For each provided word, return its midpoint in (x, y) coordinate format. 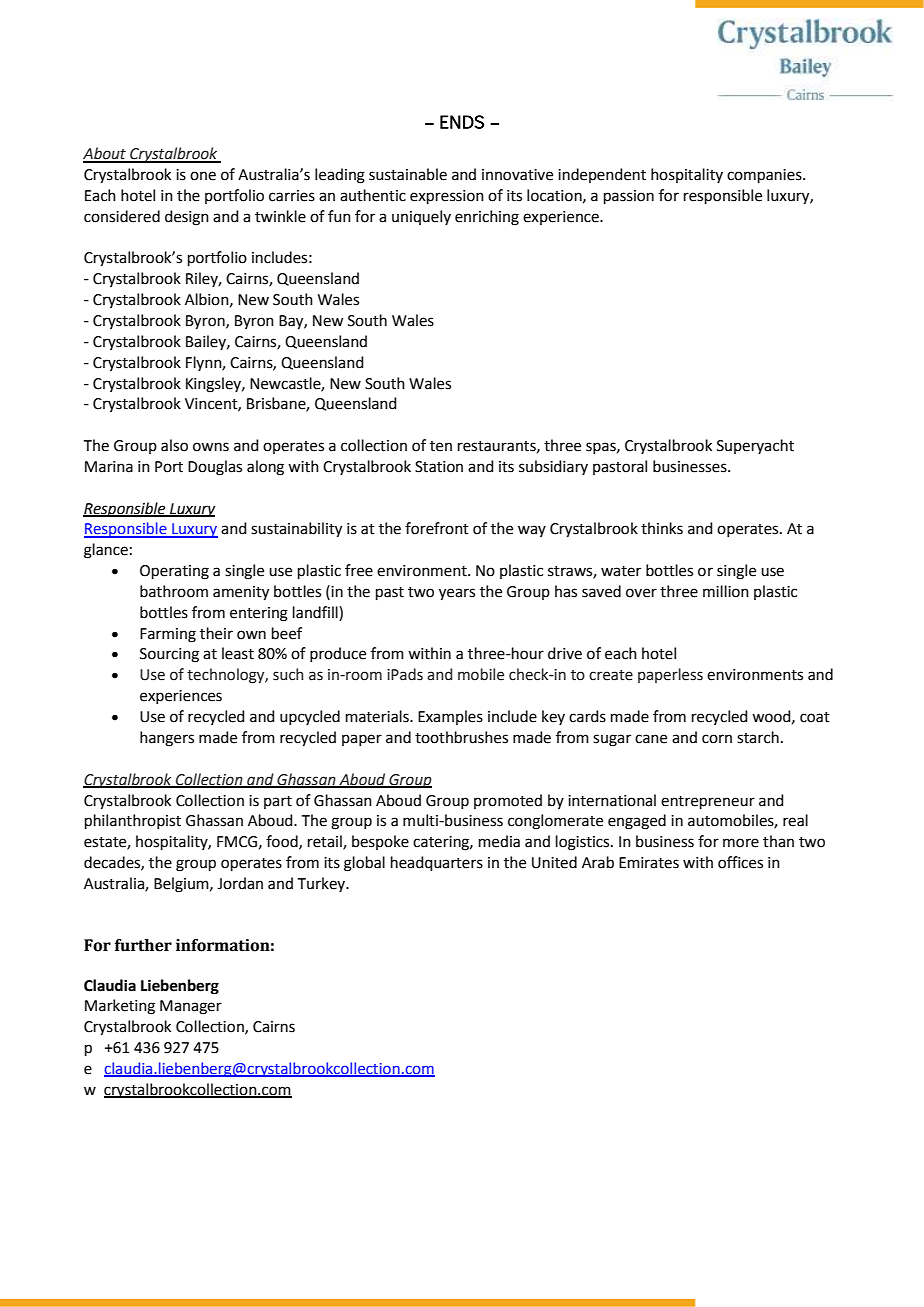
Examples (450, 717)
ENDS (462, 122)
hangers (167, 739)
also (174, 445)
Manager (191, 1007)
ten (441, 446)
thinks (662, 528)
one (203, 176)
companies (765, 176)
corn (717, 739)
